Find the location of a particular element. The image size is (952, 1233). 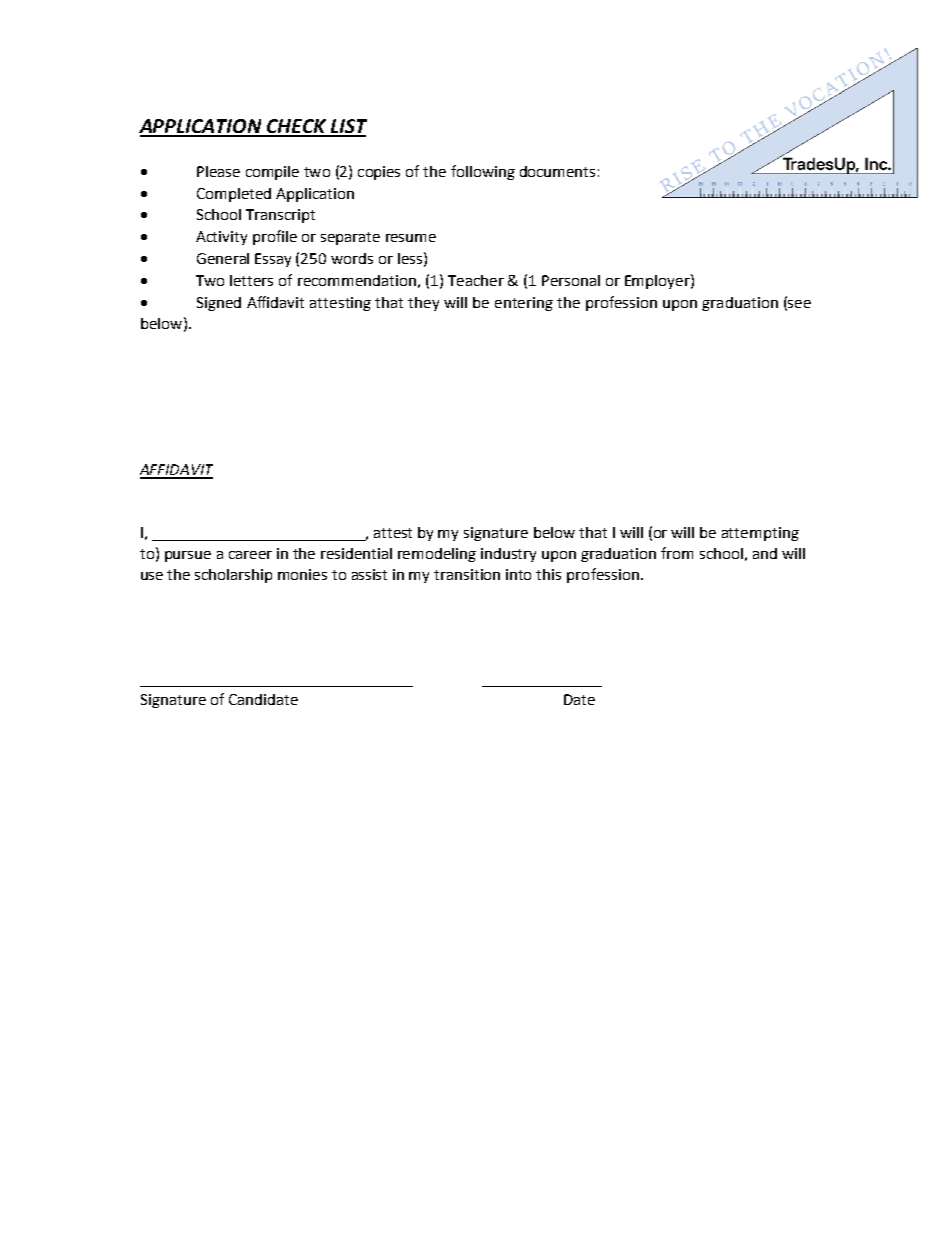

remodeling is located at coordinates (437, 555).
